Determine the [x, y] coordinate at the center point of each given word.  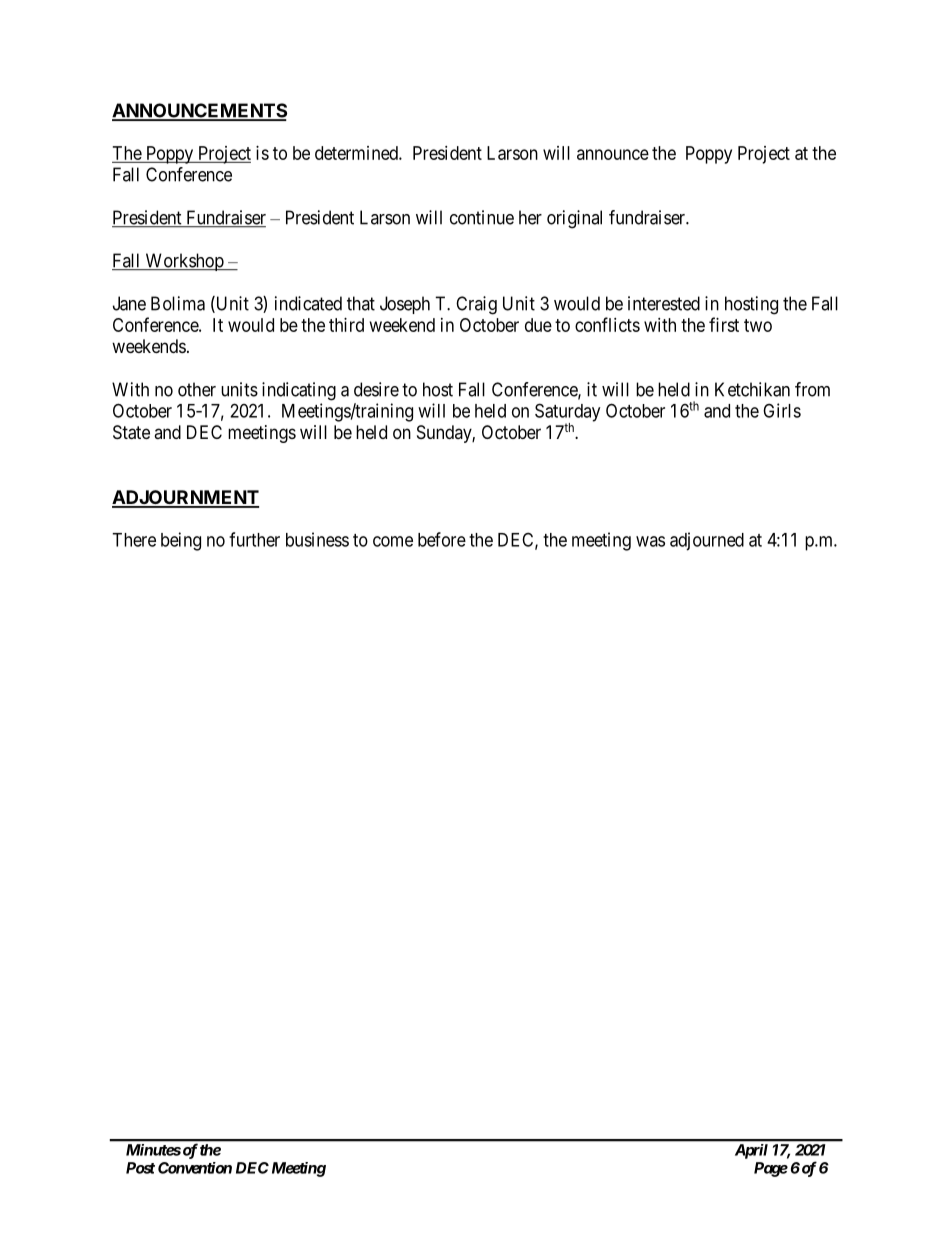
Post [140, 1168]
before [442, 539]
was [650, 541]
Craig [476, 305]
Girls [782, 410]
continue [482, 217]
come [393, 541]
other [197, 389]
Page [771, 1169]
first [724, 324]
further [254, 539]
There [134, 540]
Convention [195, 1168]
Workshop [184, 262]
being [181, 541]
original [574, 219]
